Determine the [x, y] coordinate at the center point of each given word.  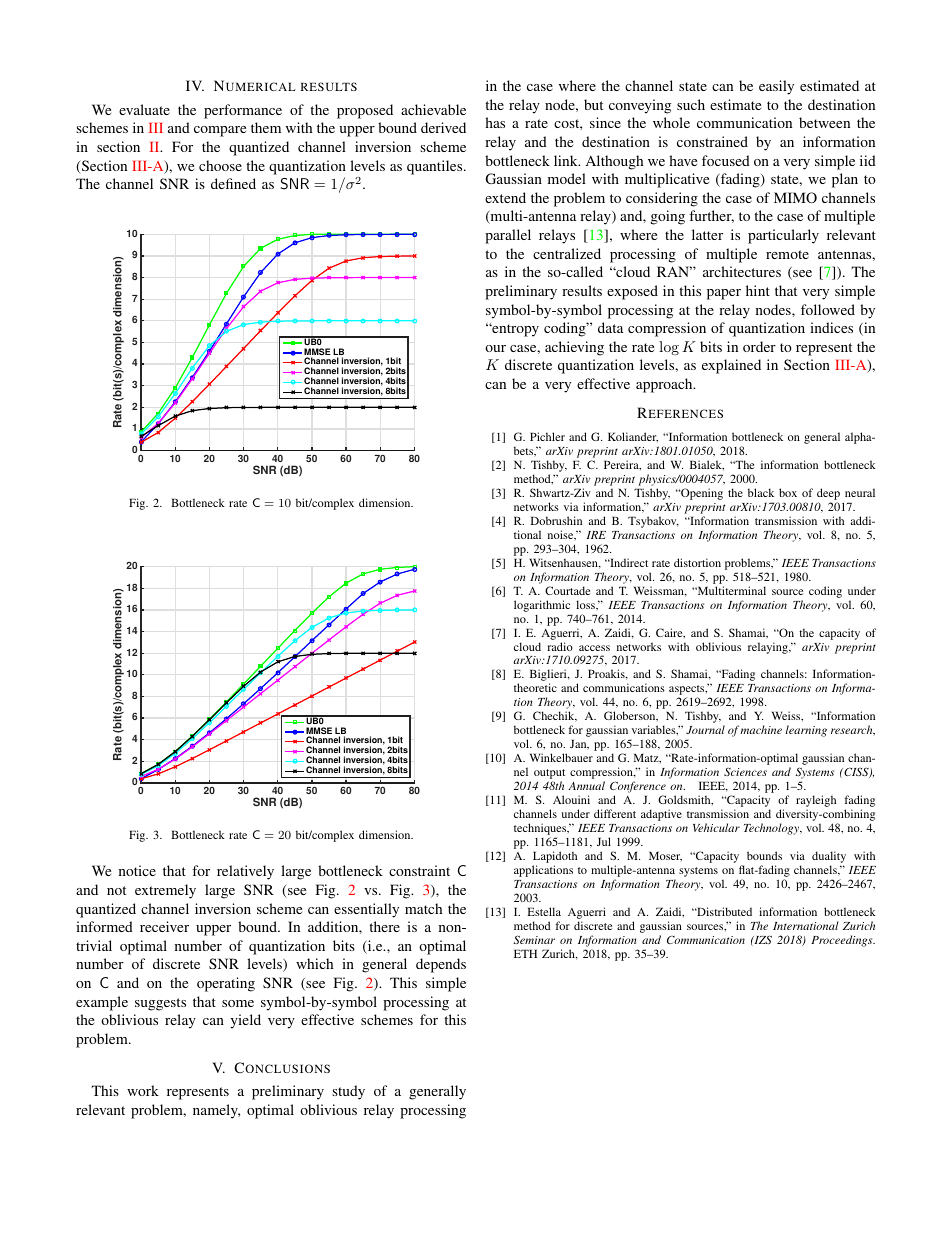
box [788, 492]
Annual [586, 785]
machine [761, 729]
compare [220, 131]
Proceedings [843, 941]
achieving [574, 348]
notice [137, 870]
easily [776, 87]
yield [245, 1021]
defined [233, 183]
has [495, 122]
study [348, 1092]
